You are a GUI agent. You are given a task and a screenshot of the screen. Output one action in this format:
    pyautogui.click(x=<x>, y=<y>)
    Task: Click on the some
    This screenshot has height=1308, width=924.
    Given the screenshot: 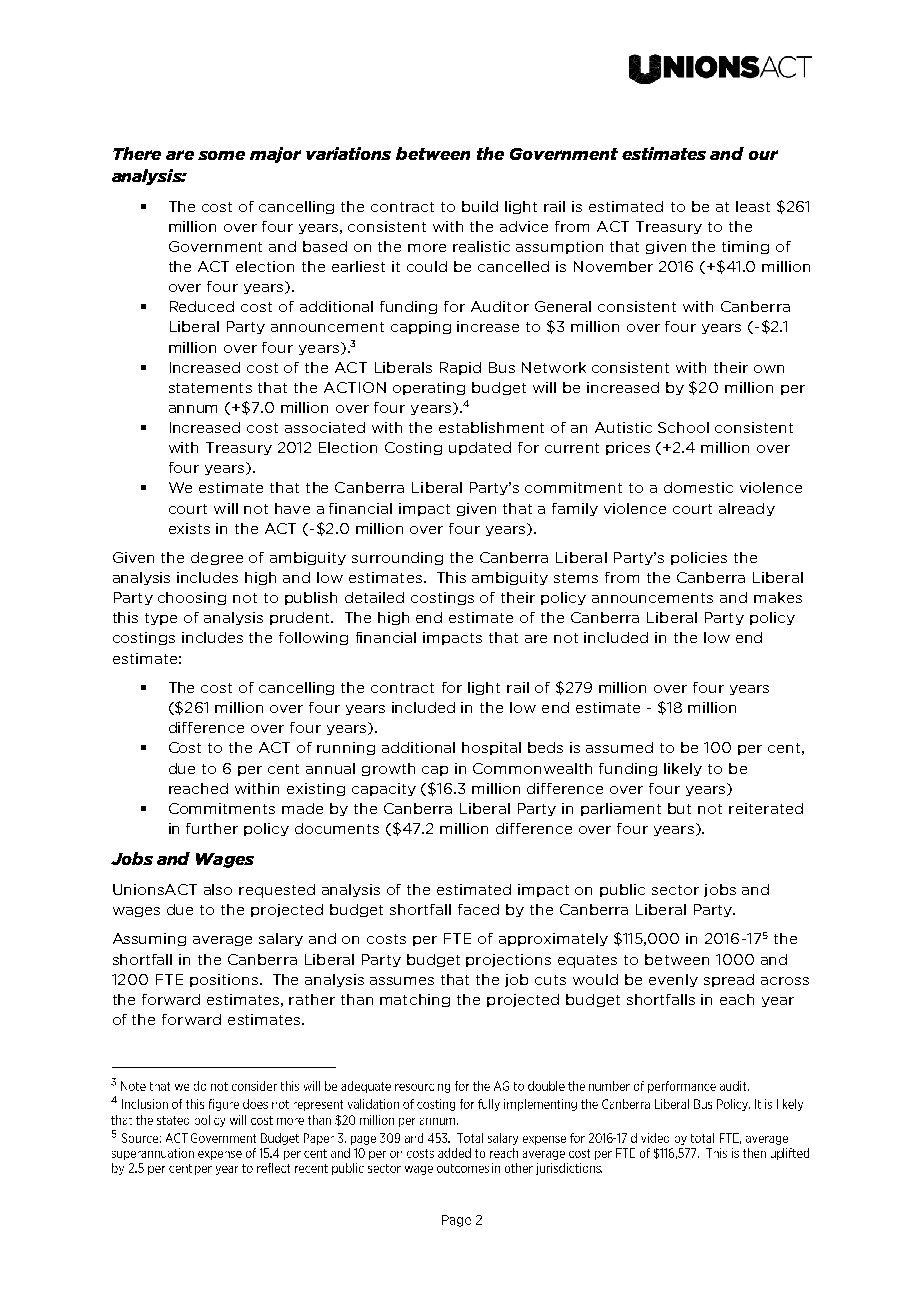 What is the action you would take?
    pyautogui.click(x=221, y=155)
